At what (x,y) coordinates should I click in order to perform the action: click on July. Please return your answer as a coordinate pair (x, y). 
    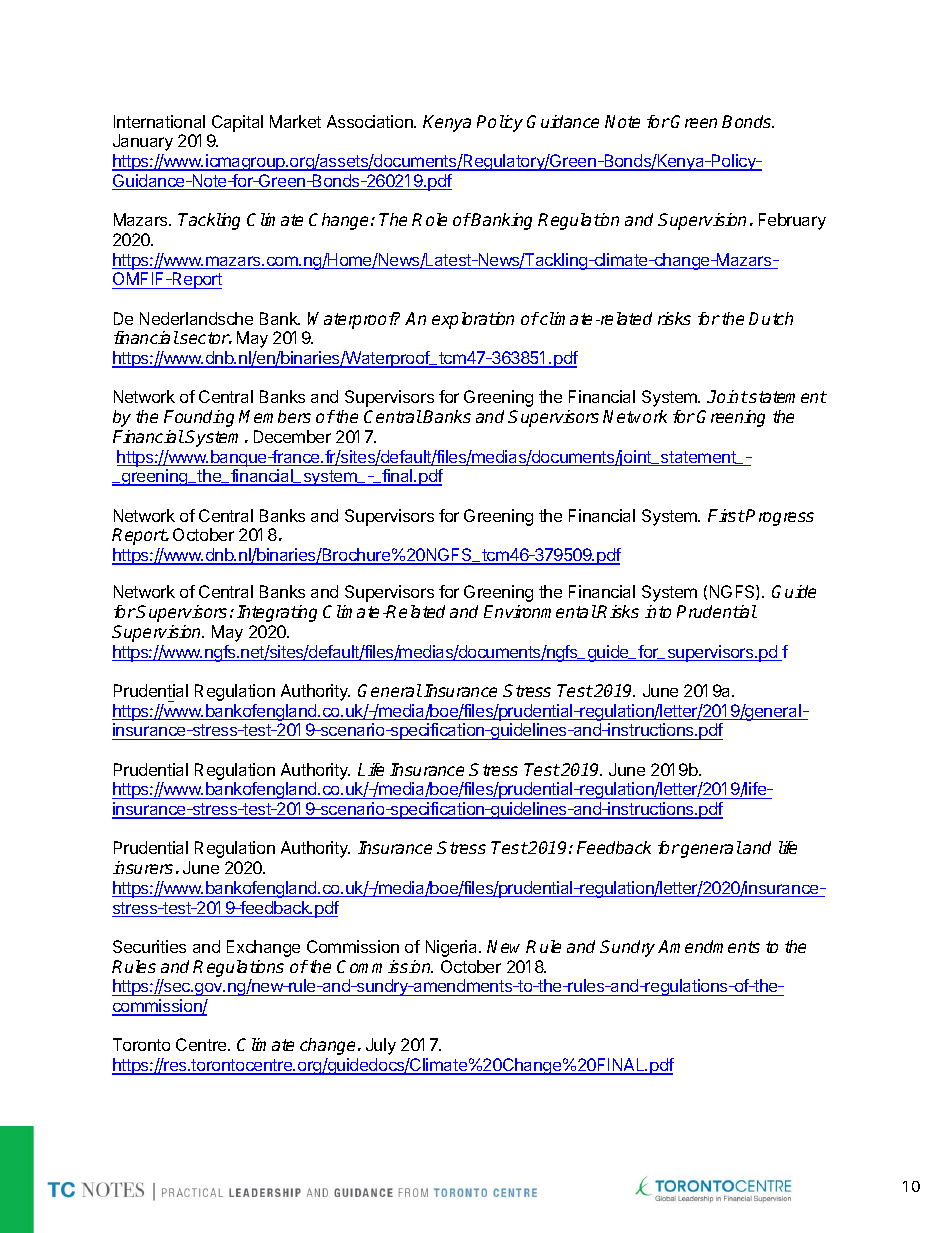
    Looking at the image, I should click on (381, 1046).
